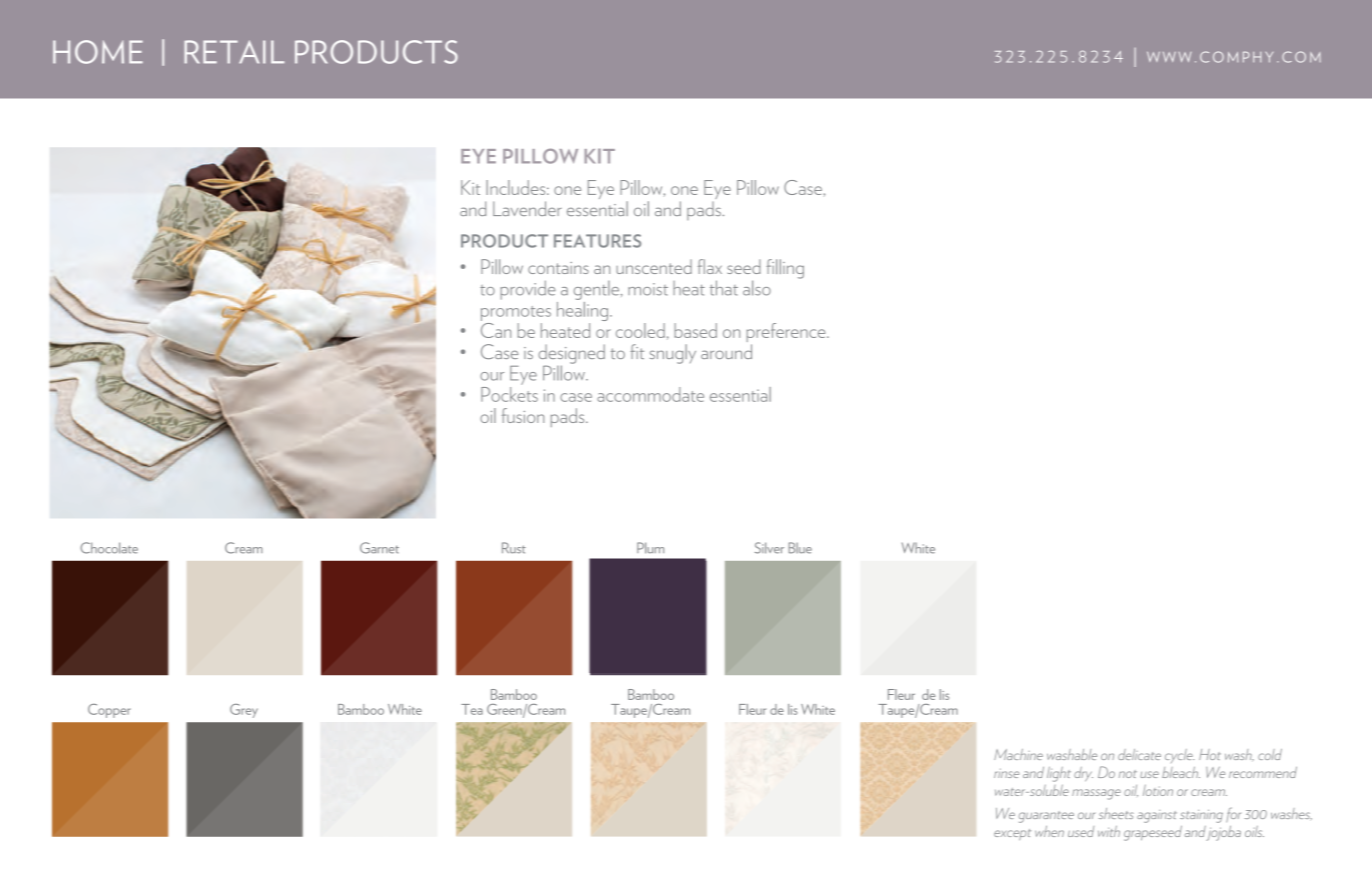 This screenshot has width=1372, height=887. Describe the element at coordinates (650, 394) in the screenshot. I see `accommodate` at that location.
